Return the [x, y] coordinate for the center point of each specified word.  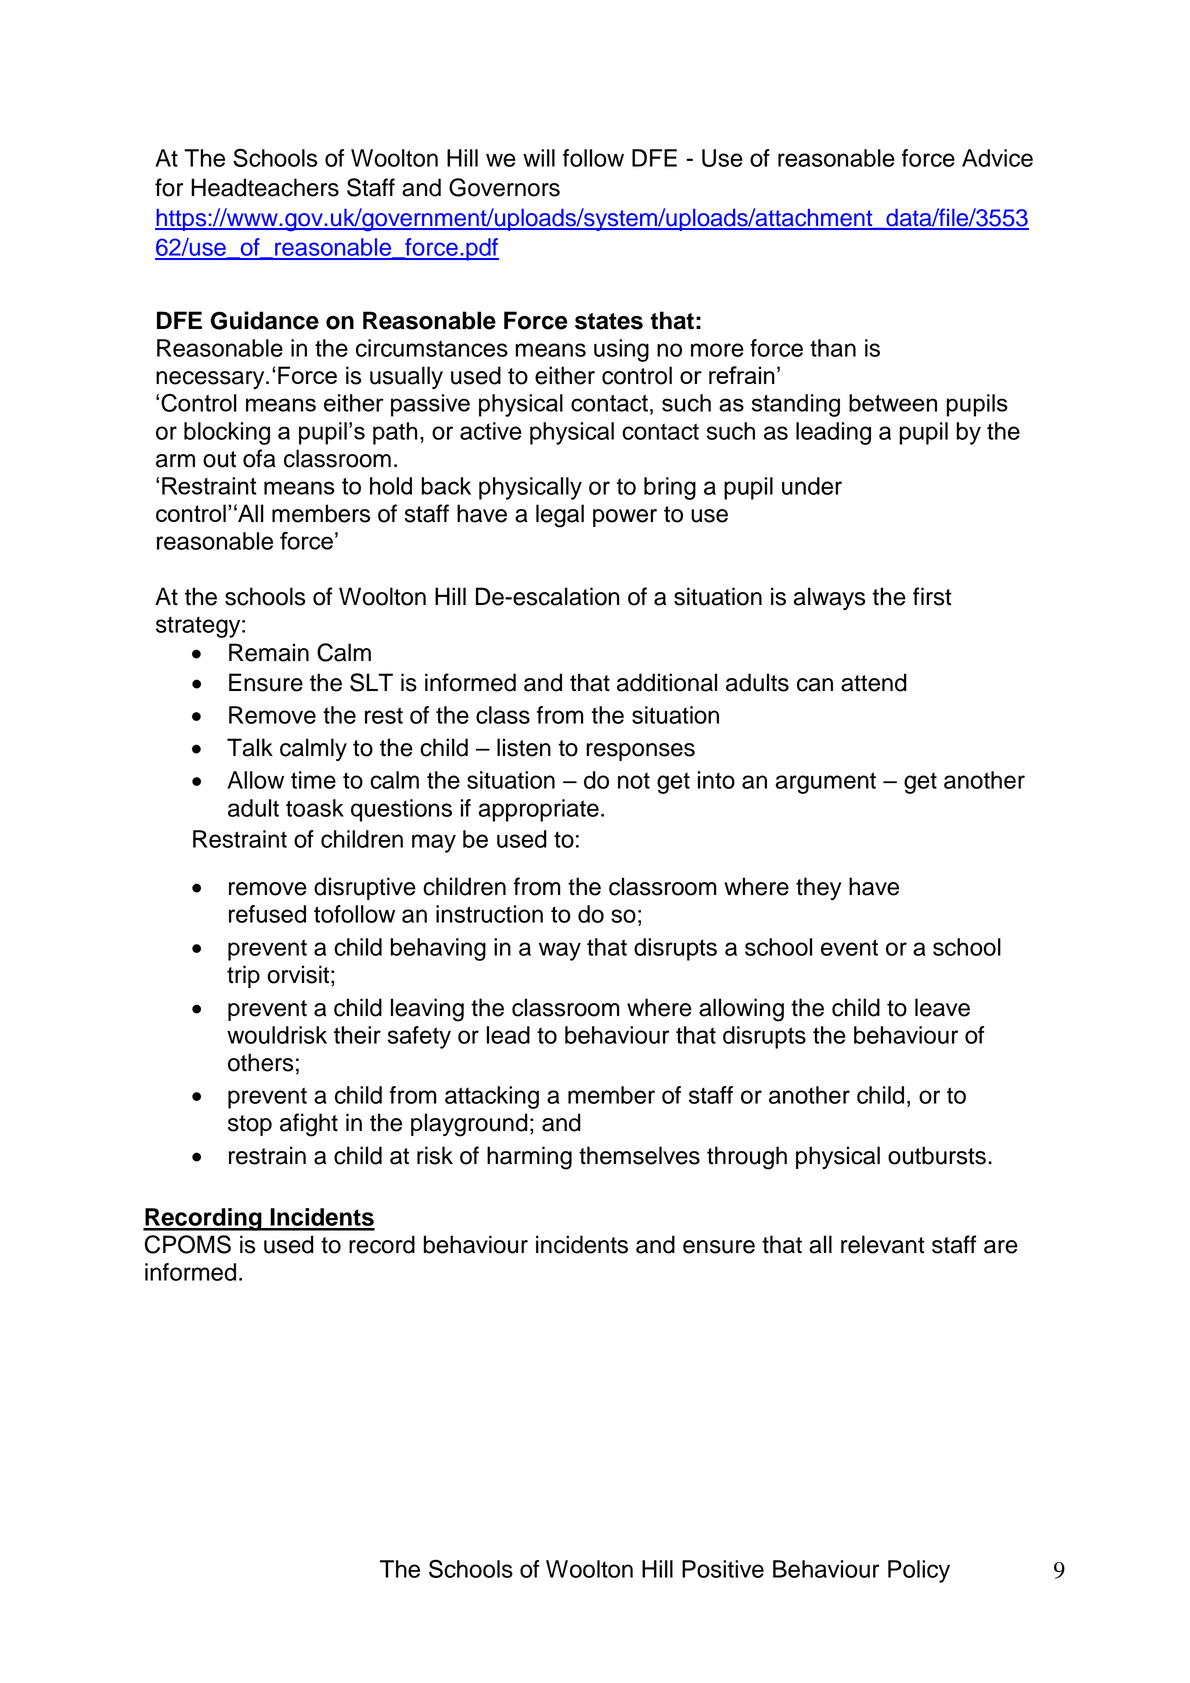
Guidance [265, 320]
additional [667, 682]
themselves [639, 1155]
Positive [723, 1569]
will [539, 158]
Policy [919, 1571]
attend [874, 682]
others [261, 1062]
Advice [997, 158]
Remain [269, 652]
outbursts [937, 1155]
